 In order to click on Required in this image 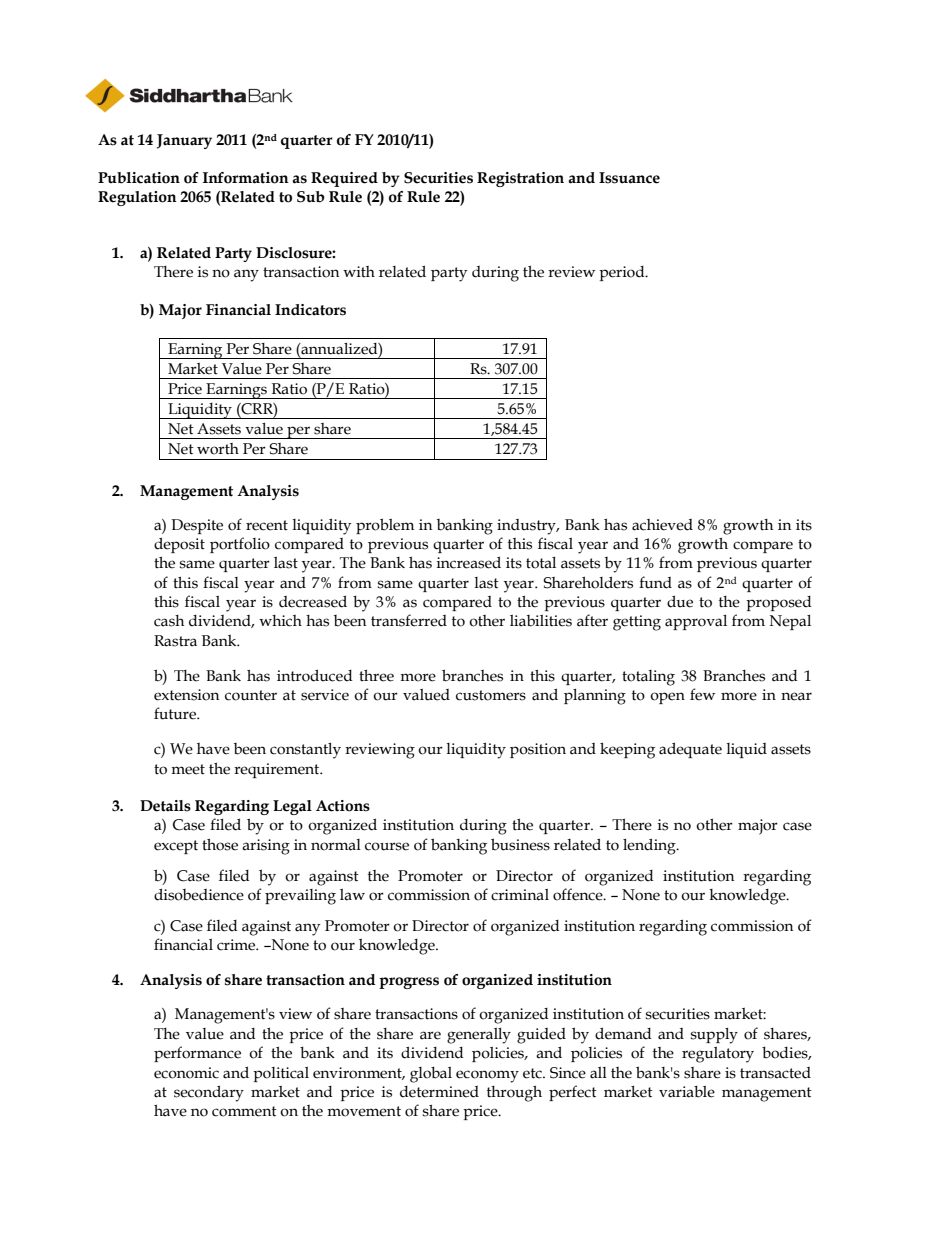, I will do `click(344, 179)`.
